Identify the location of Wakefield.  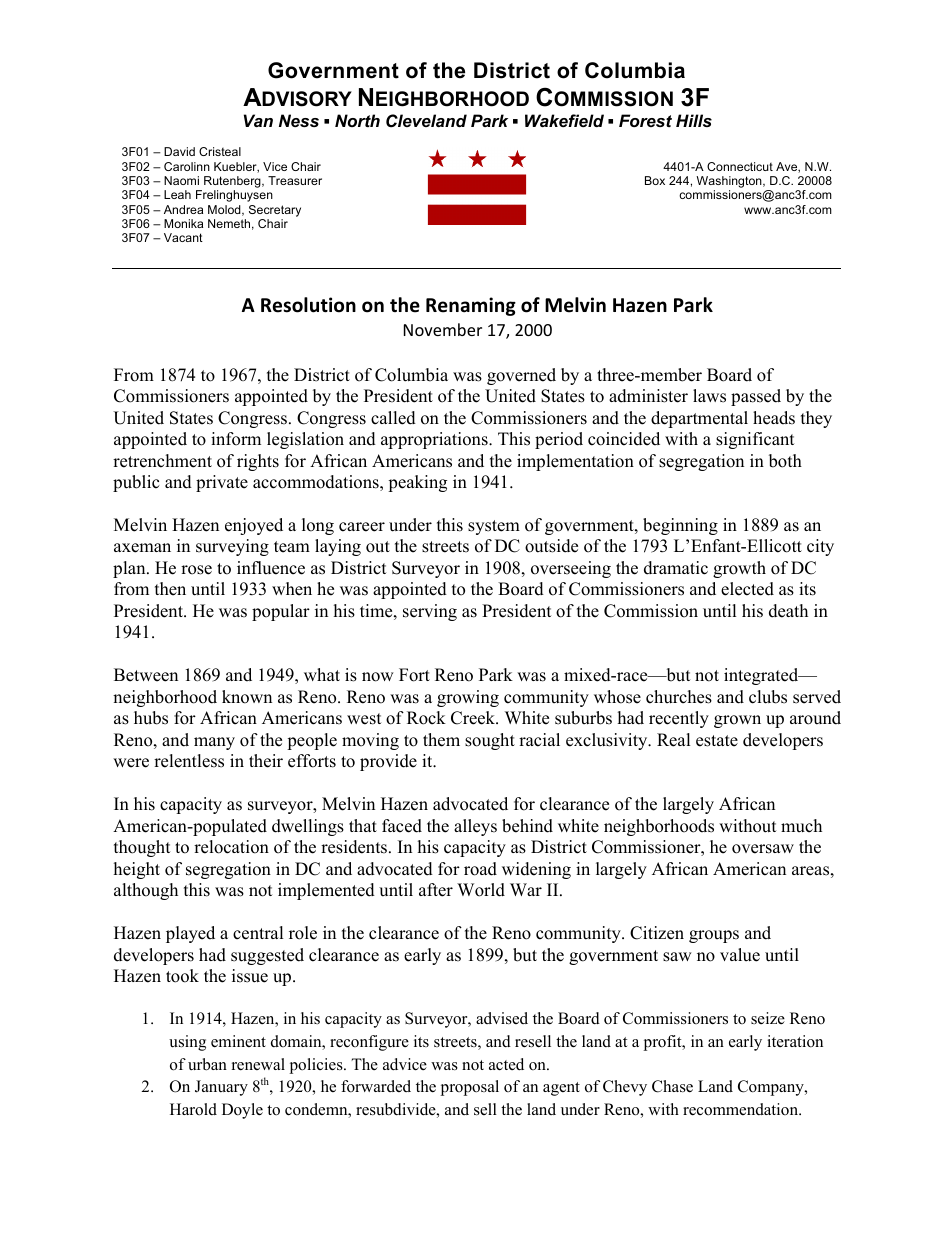
(564, 120).
